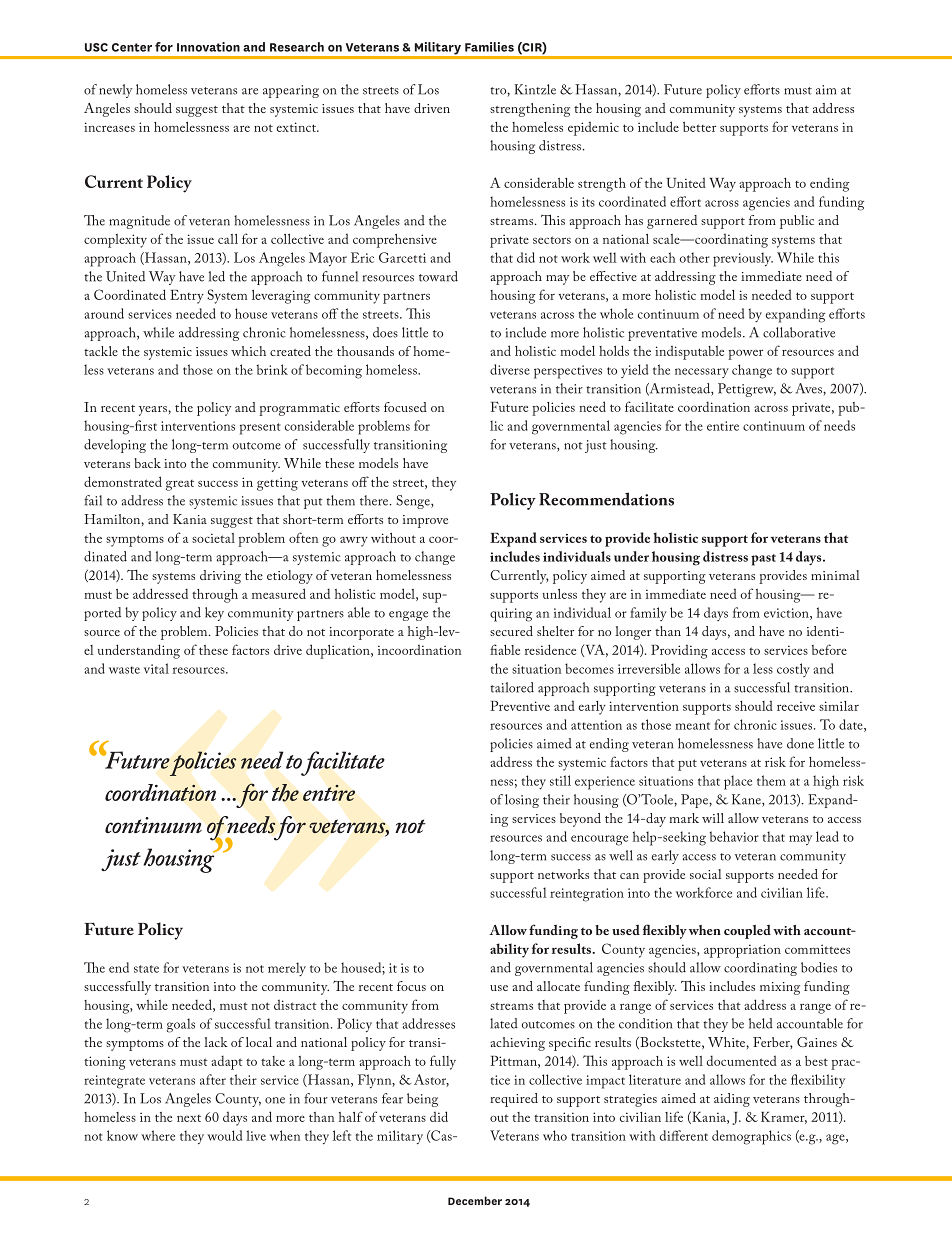 The width and height of the image is (952, 1233). What do you see at coordinates (158, 1135) in the image?
I see `where` at bounding box center [158, 1135].
